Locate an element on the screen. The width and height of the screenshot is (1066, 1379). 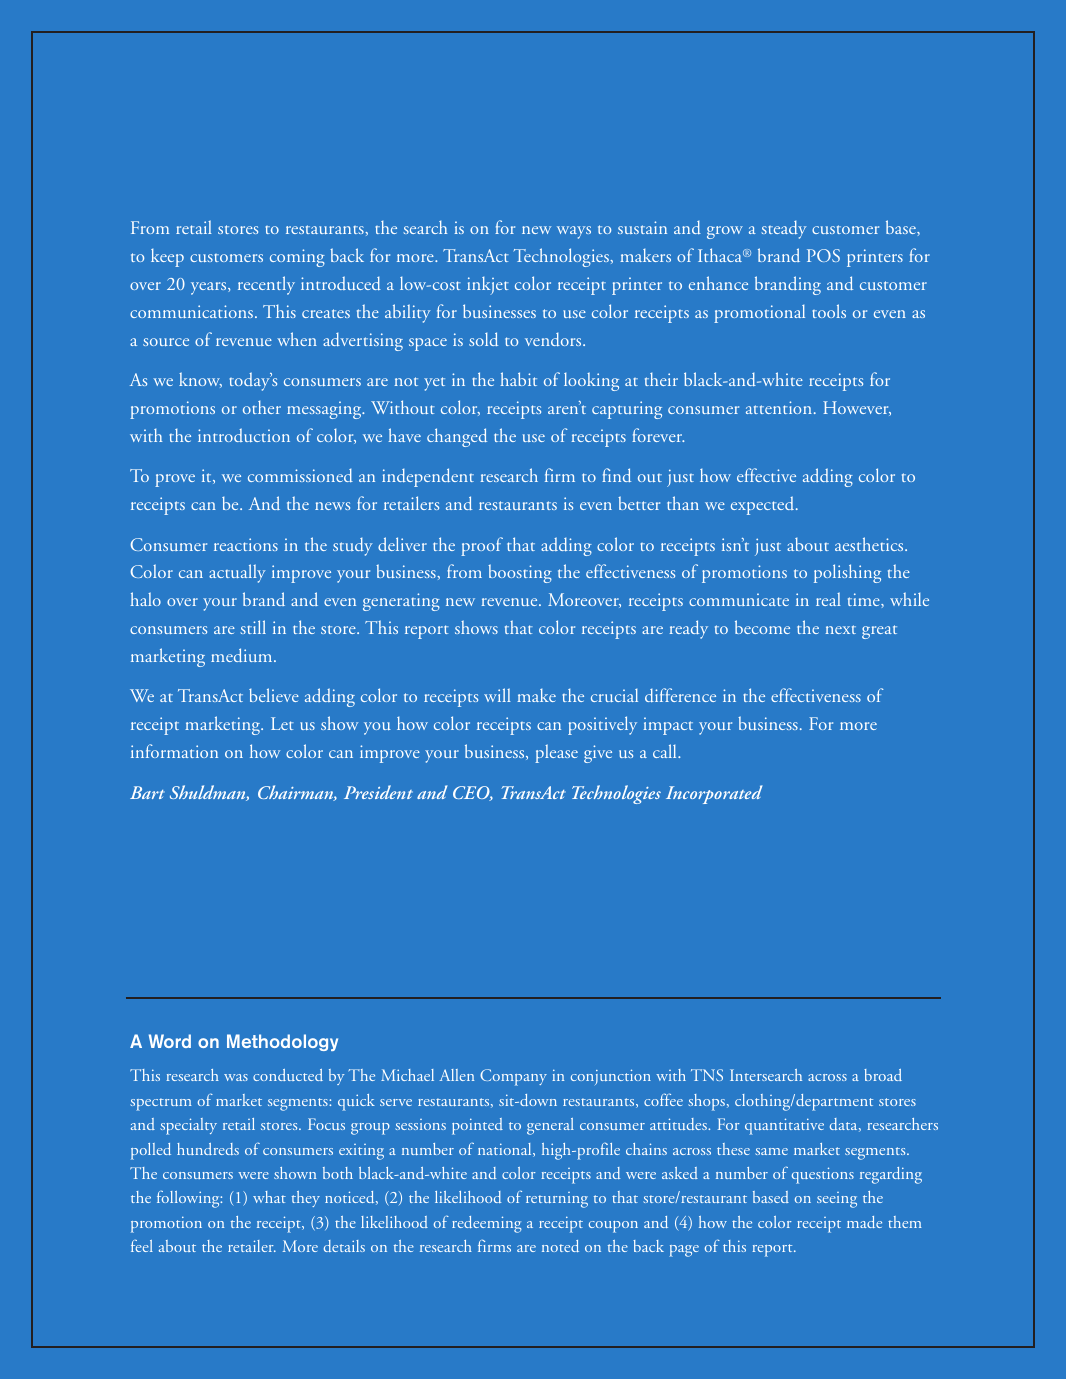
returning is located at coordinates (557, 1200).
